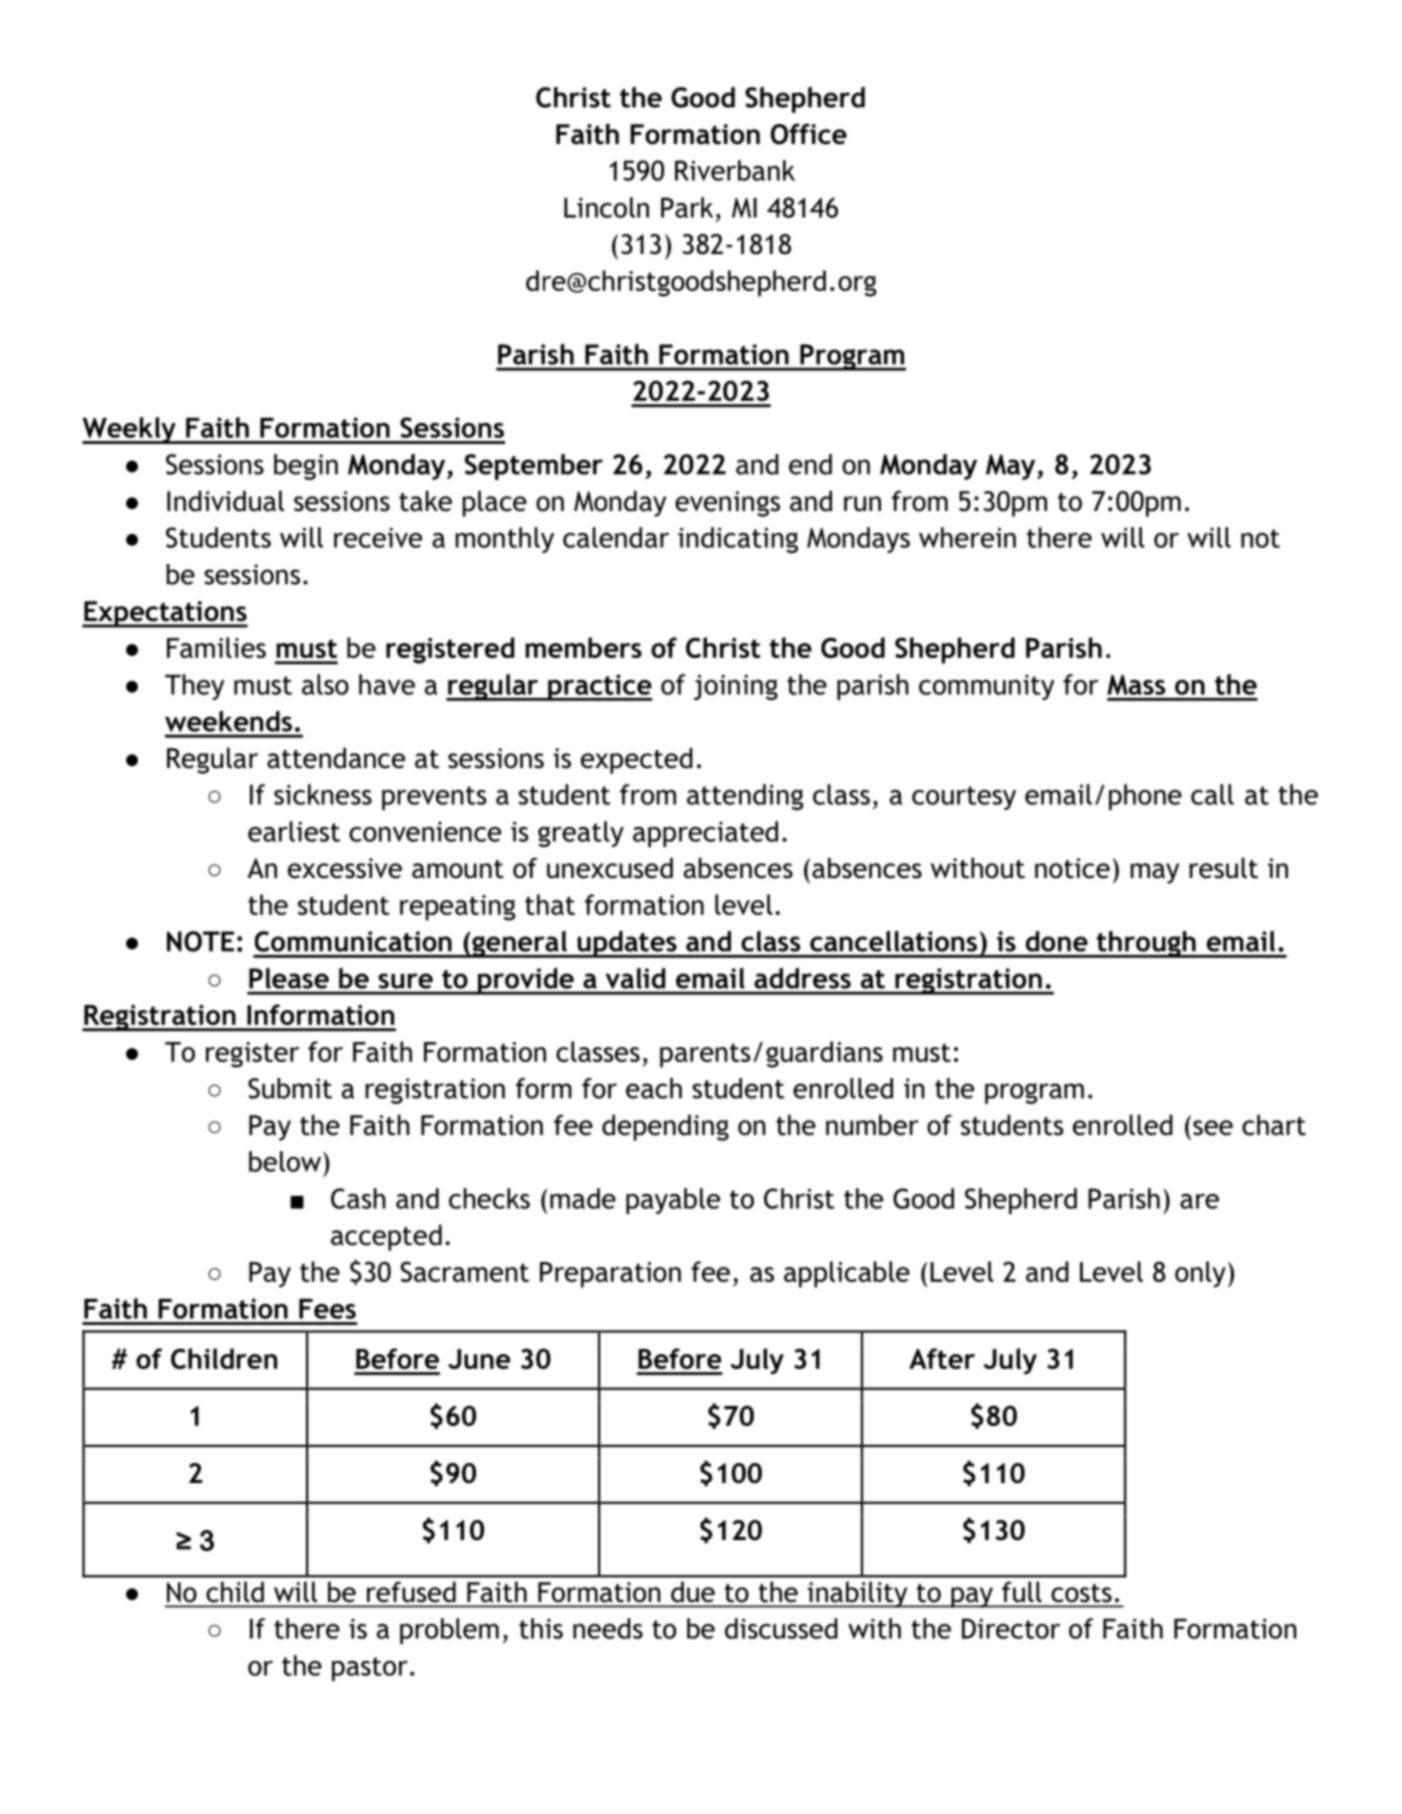  I want to click on joining, so click(736, 687).
